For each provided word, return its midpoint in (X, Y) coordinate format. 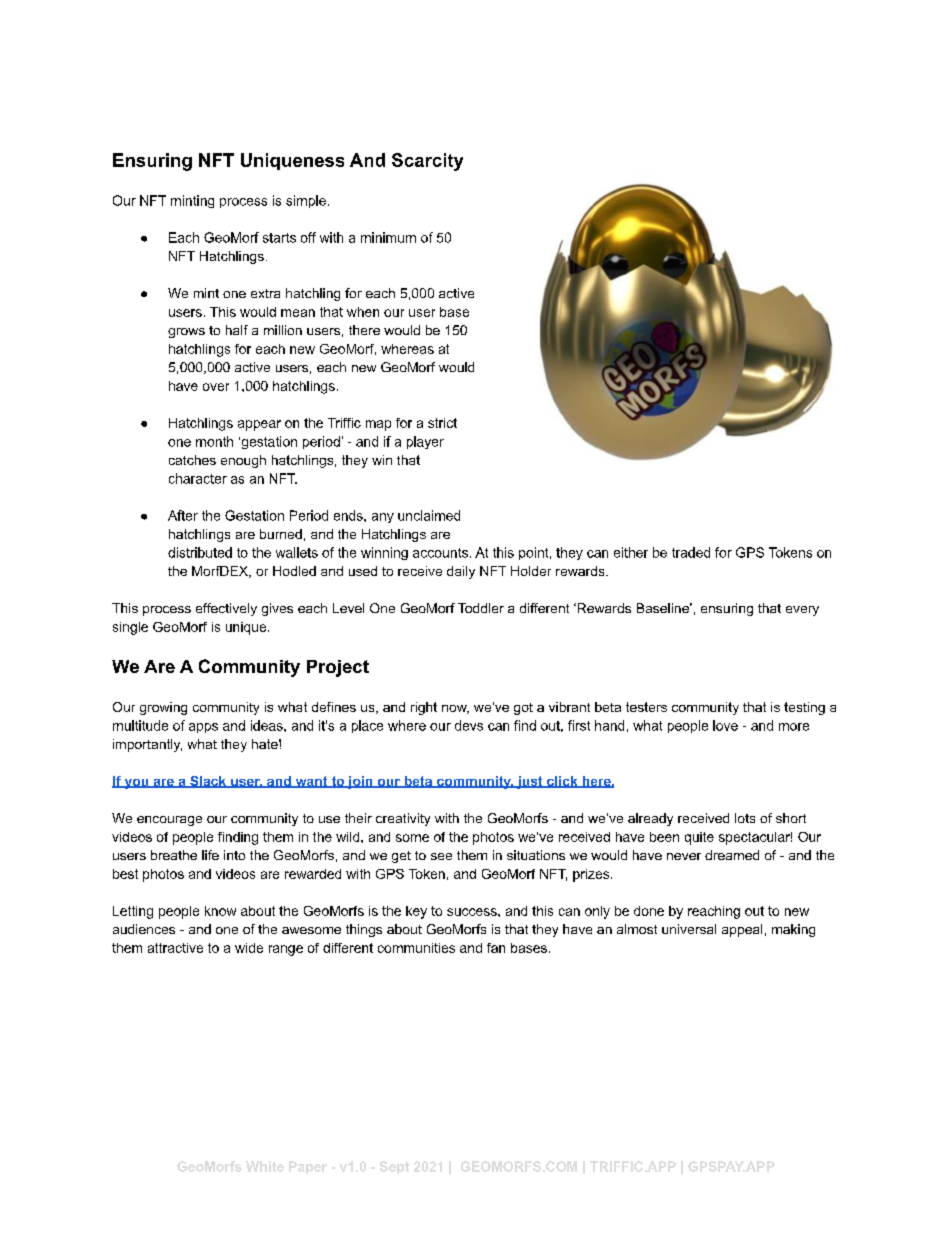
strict (442, 423)
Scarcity (427, 162)
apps (203, 728)
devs (469, 725)
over (216, 387)
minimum (388, 237)
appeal (742, 930)
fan (496, 948)
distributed (200, 552)
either (631, 552)
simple (306, 201)
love (725, 725)
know (220, 911)
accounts (440, 553)
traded (691, 552)
